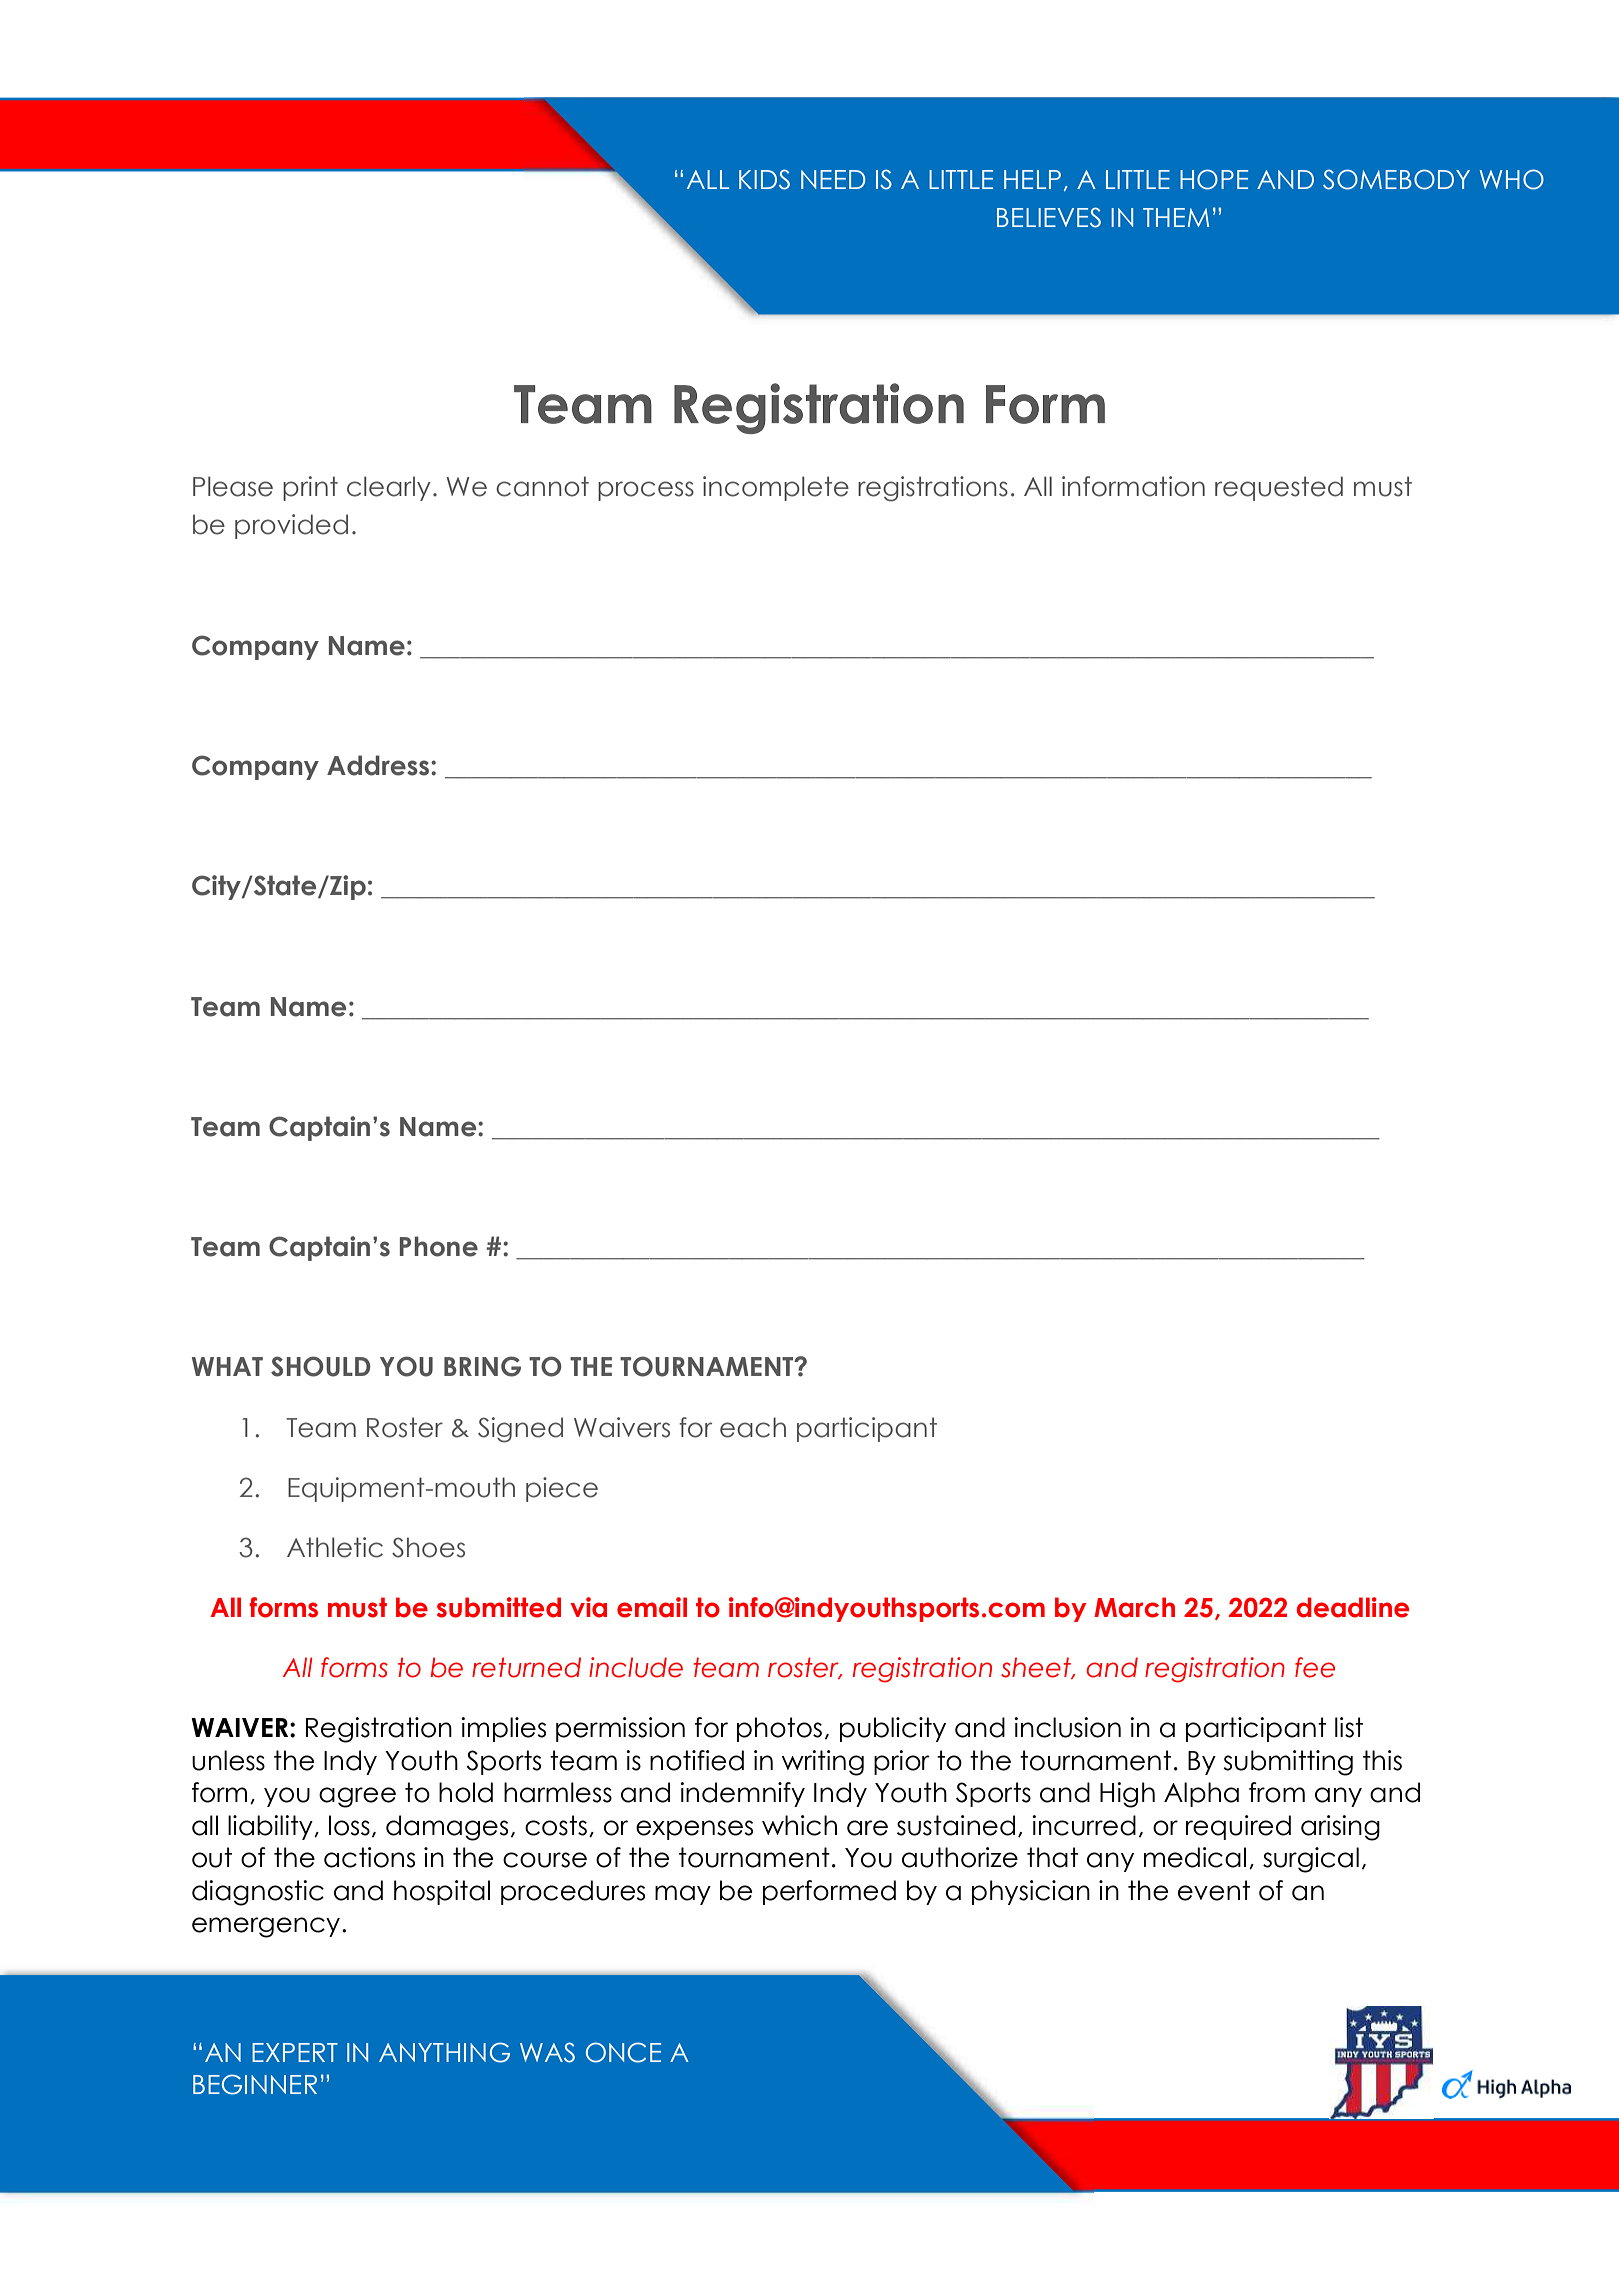 This screenshot has width=1619, height=2291. I want to click on ANYTHING, so click(444, 2052).
